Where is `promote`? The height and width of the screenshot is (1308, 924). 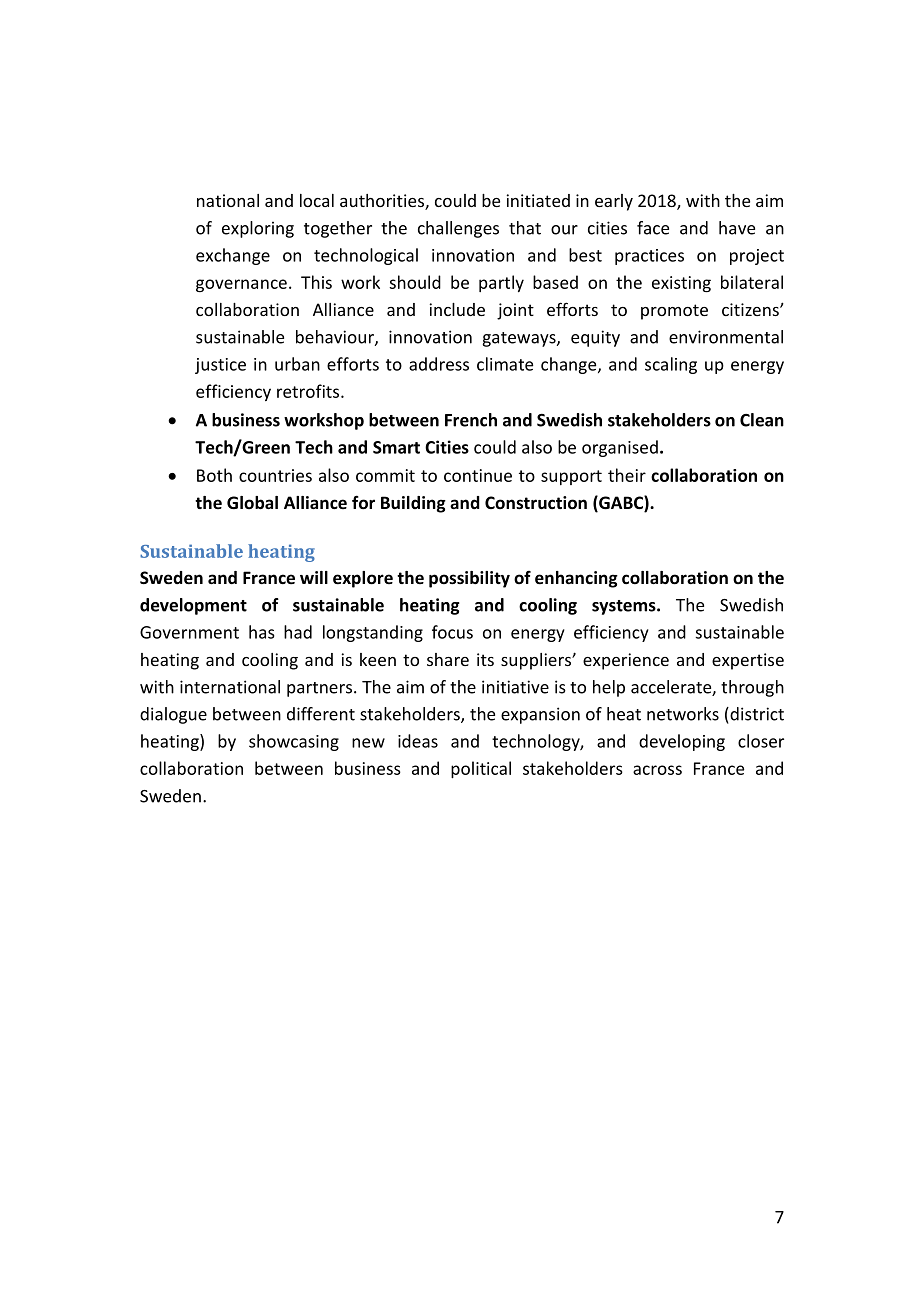 promote is located at coordinates (674, 312).
